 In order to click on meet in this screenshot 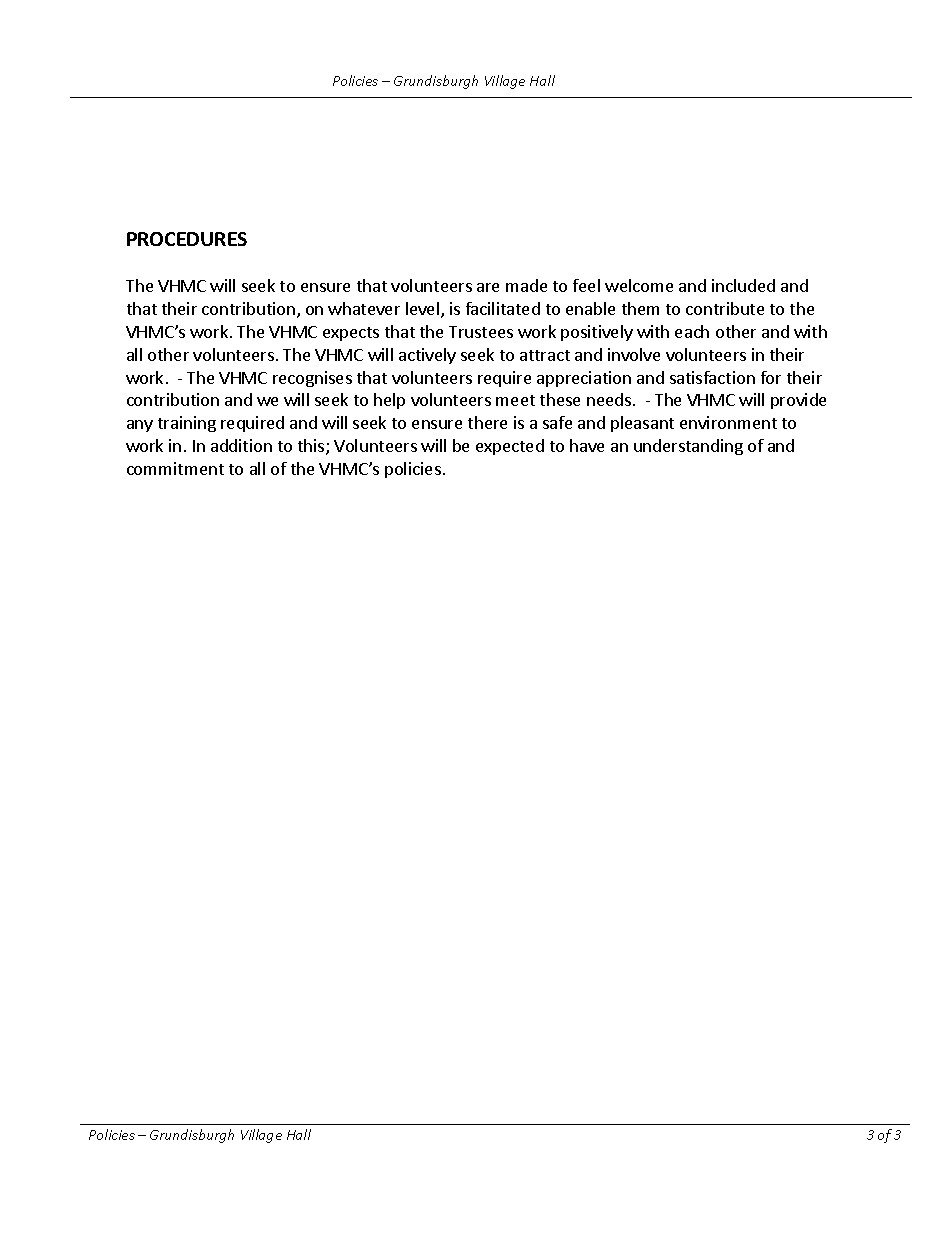, I will do `click(515, 400)`.
